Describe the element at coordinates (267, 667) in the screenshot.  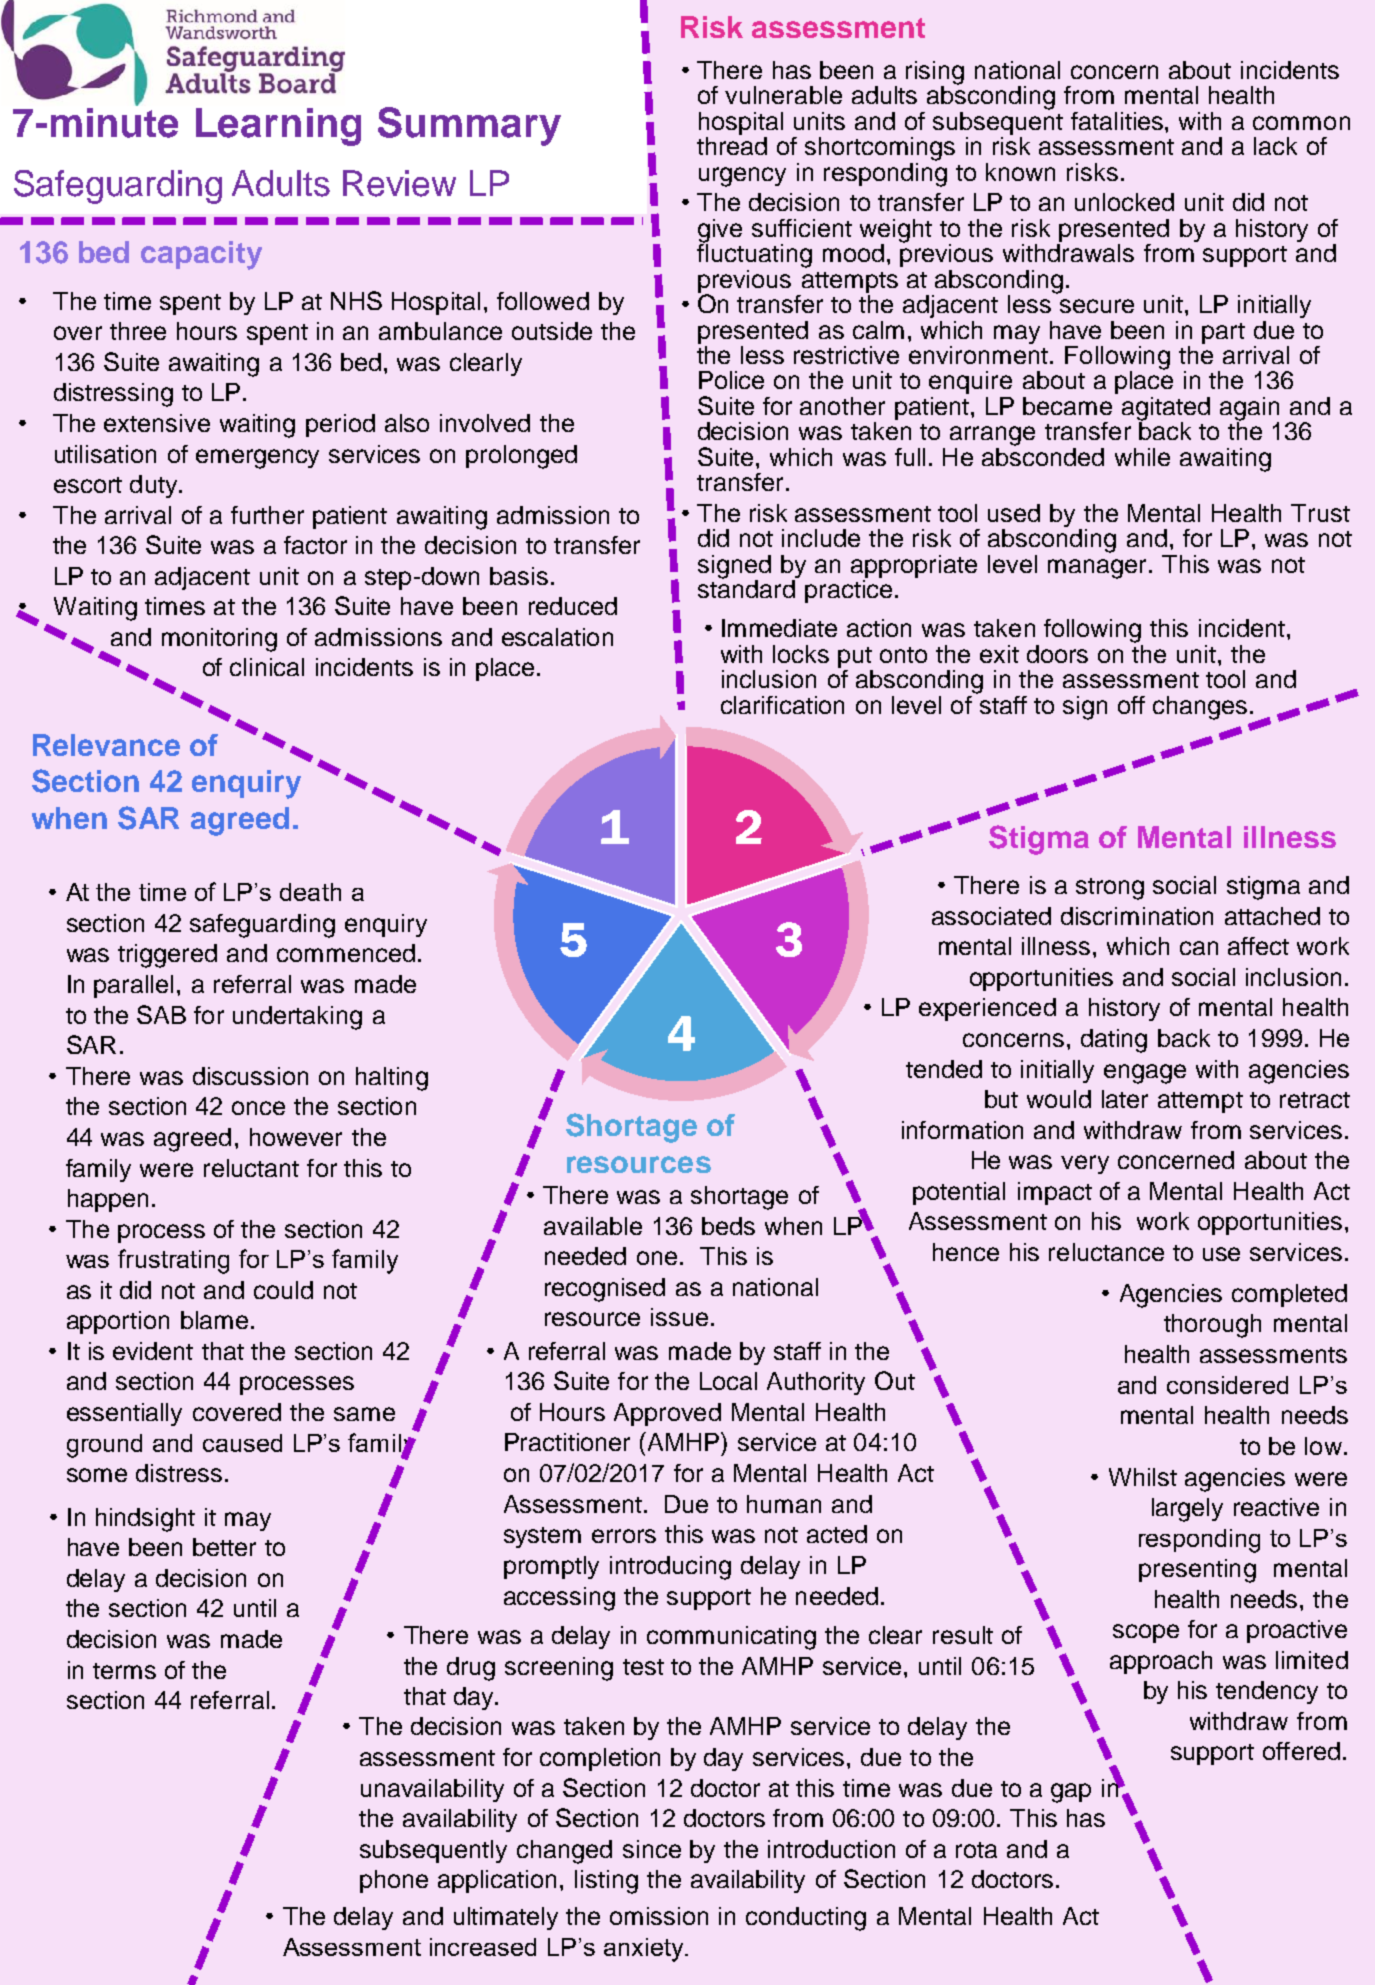
I see `clinical` at that location.
